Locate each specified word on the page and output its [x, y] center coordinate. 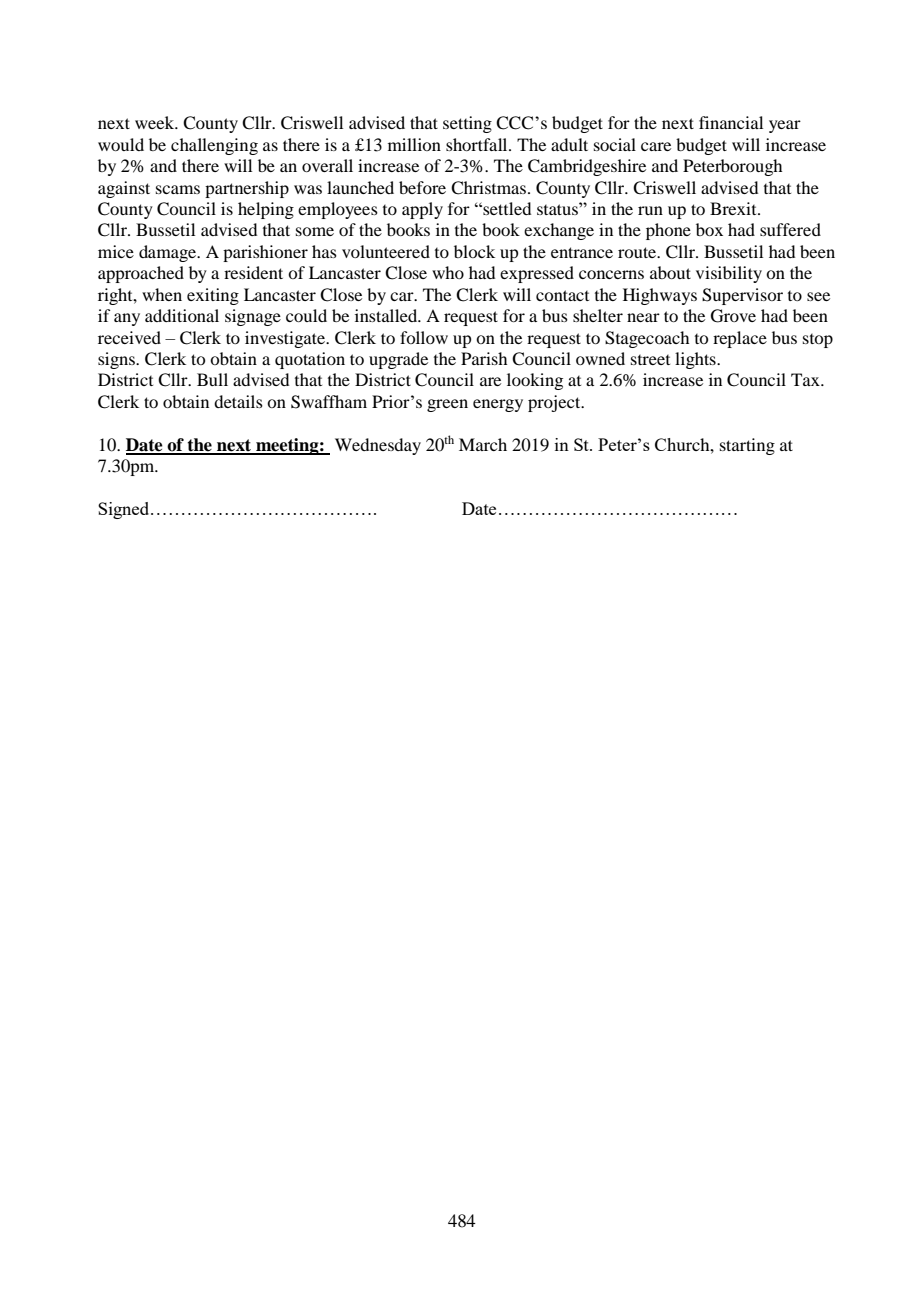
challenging [214, 146]
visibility [729, 274]
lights [696, 360]
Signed [125, 510]
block [474, 251]
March [483, 444]
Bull [212, 379]
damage [169, 253]
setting [467, 124]
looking [535, 381]
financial [731, 122]
